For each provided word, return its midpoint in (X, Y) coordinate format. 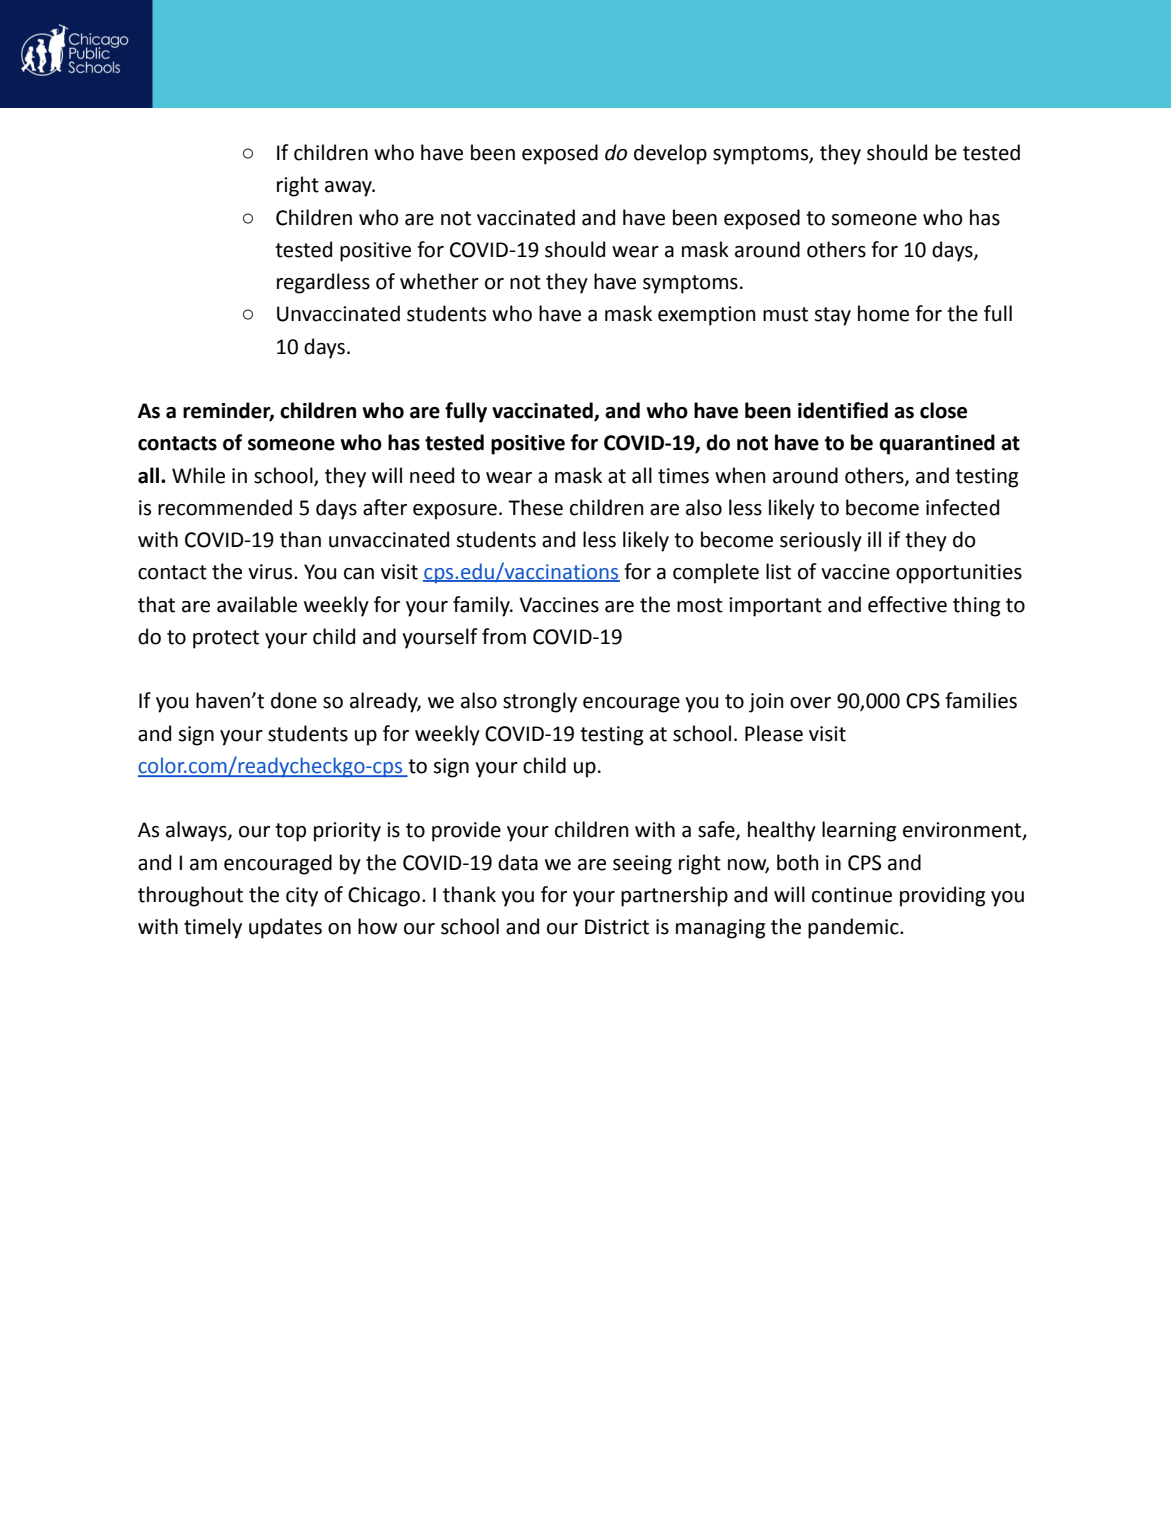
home (883, 313)
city (302, 897)
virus (271, 572)
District (617, 927)
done (294, 700)
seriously (821, 541)
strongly (540, 702)
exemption (707, 316)
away (349, 189)
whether (439, 281)
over (810, 703)
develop (670, 154)
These (535, 507)
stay (832, 316)
